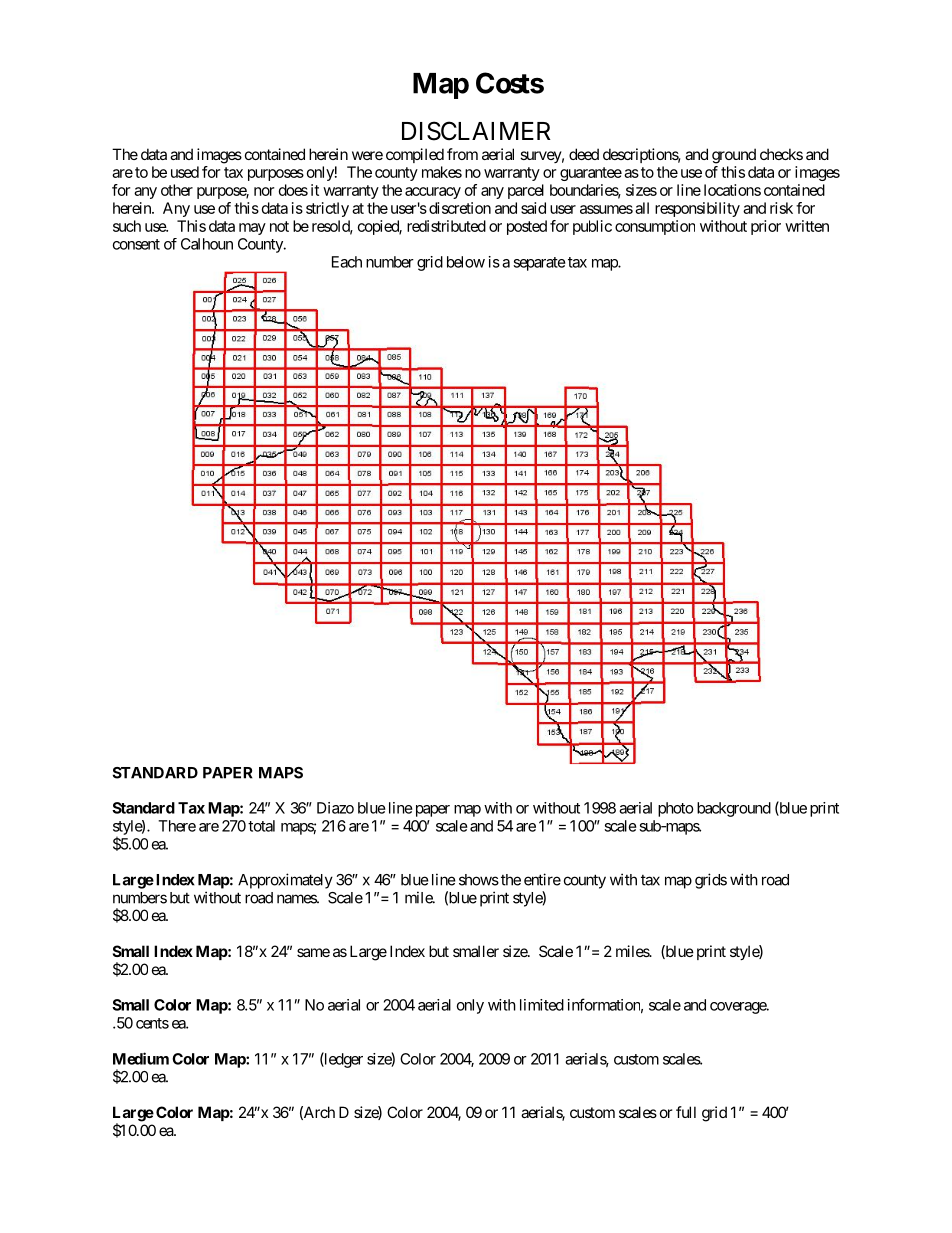  Describe the element at coordinates (466, 262) in the image. I see `below` at that location.
